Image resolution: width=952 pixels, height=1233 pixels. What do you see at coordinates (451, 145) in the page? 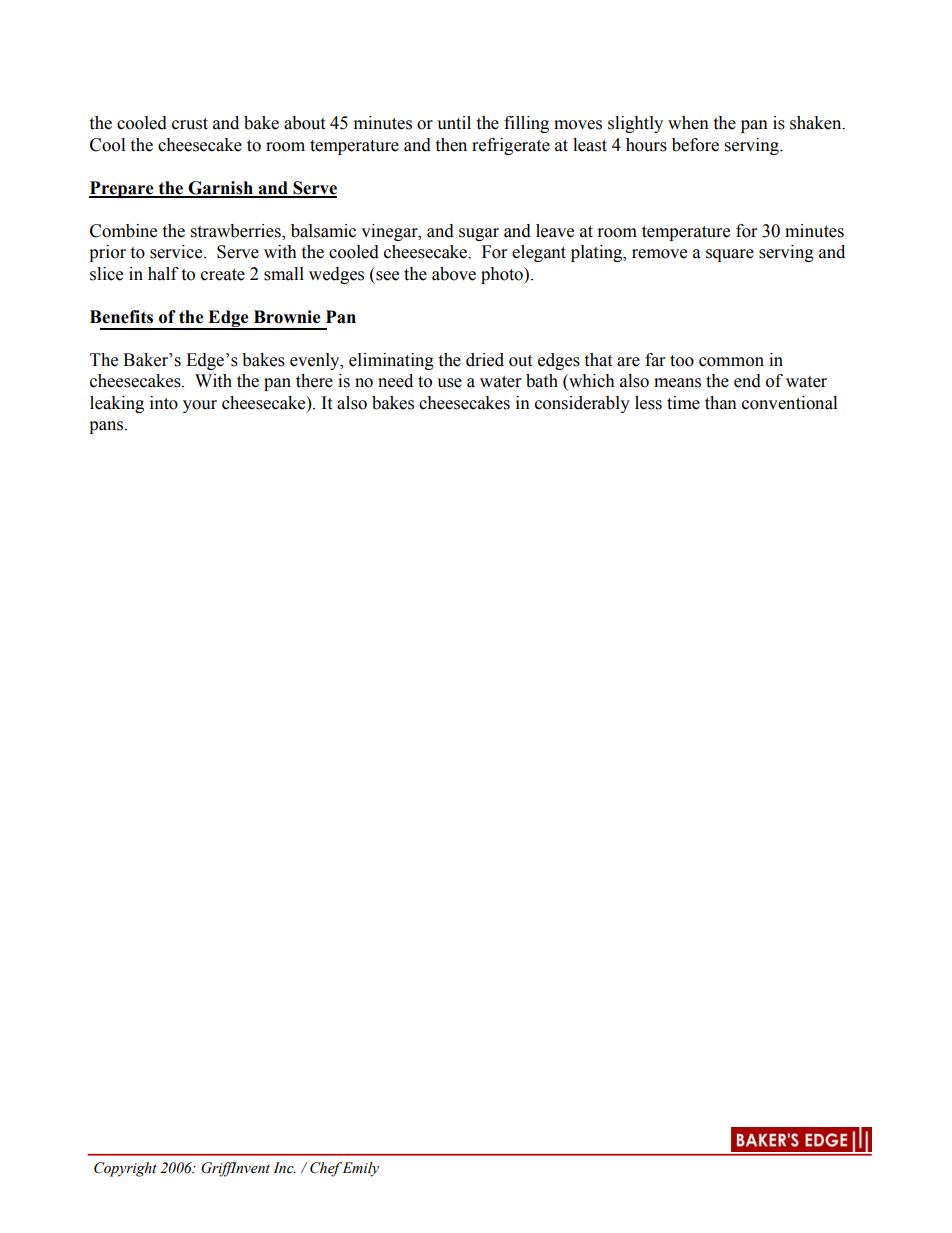
I see `then` at bounding box center [451, 145].
